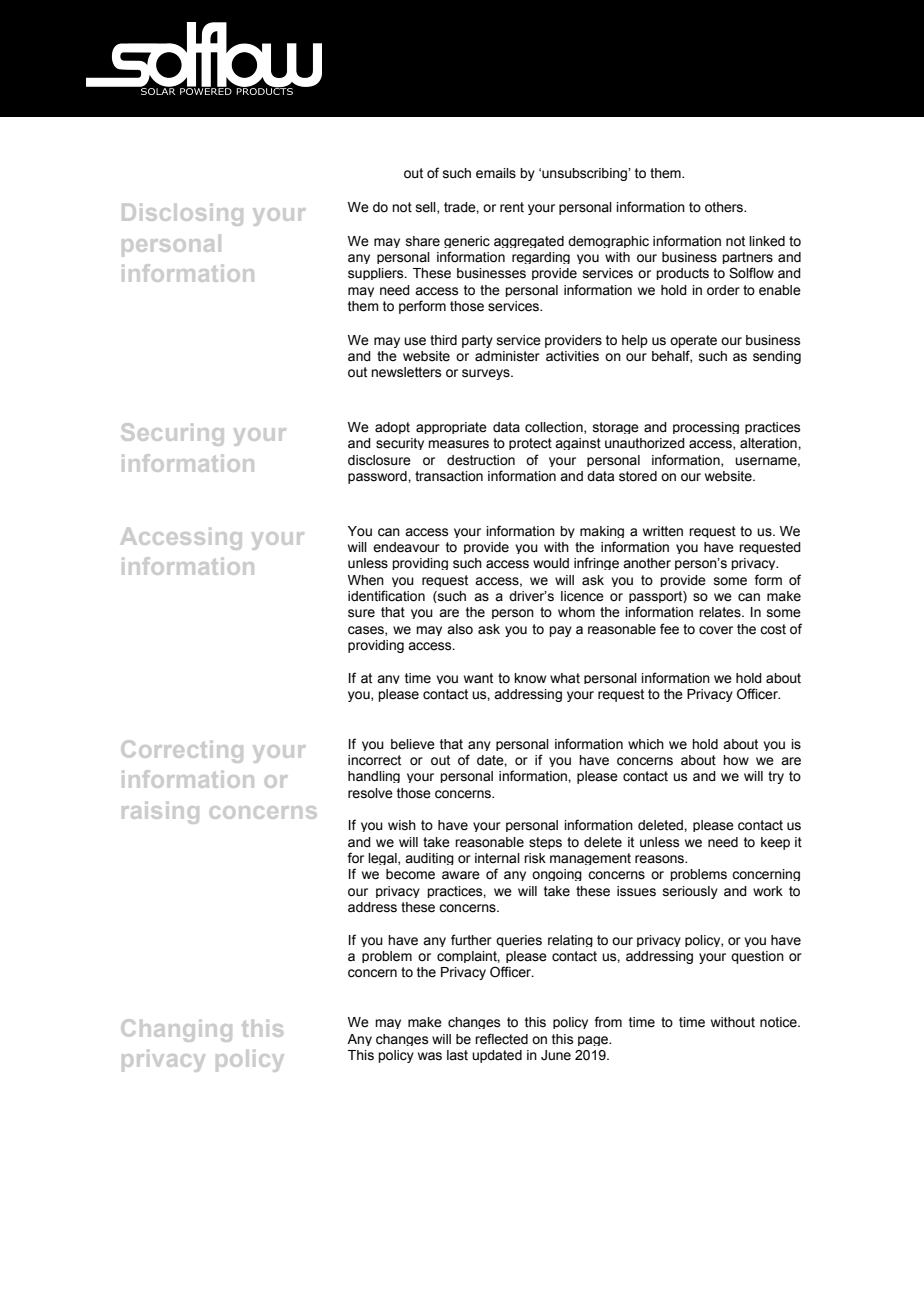 This screenshot has width=924, height=1308. Describe the element at coordinates (721, 612) in the screenshot. I see `relates` at that location.
